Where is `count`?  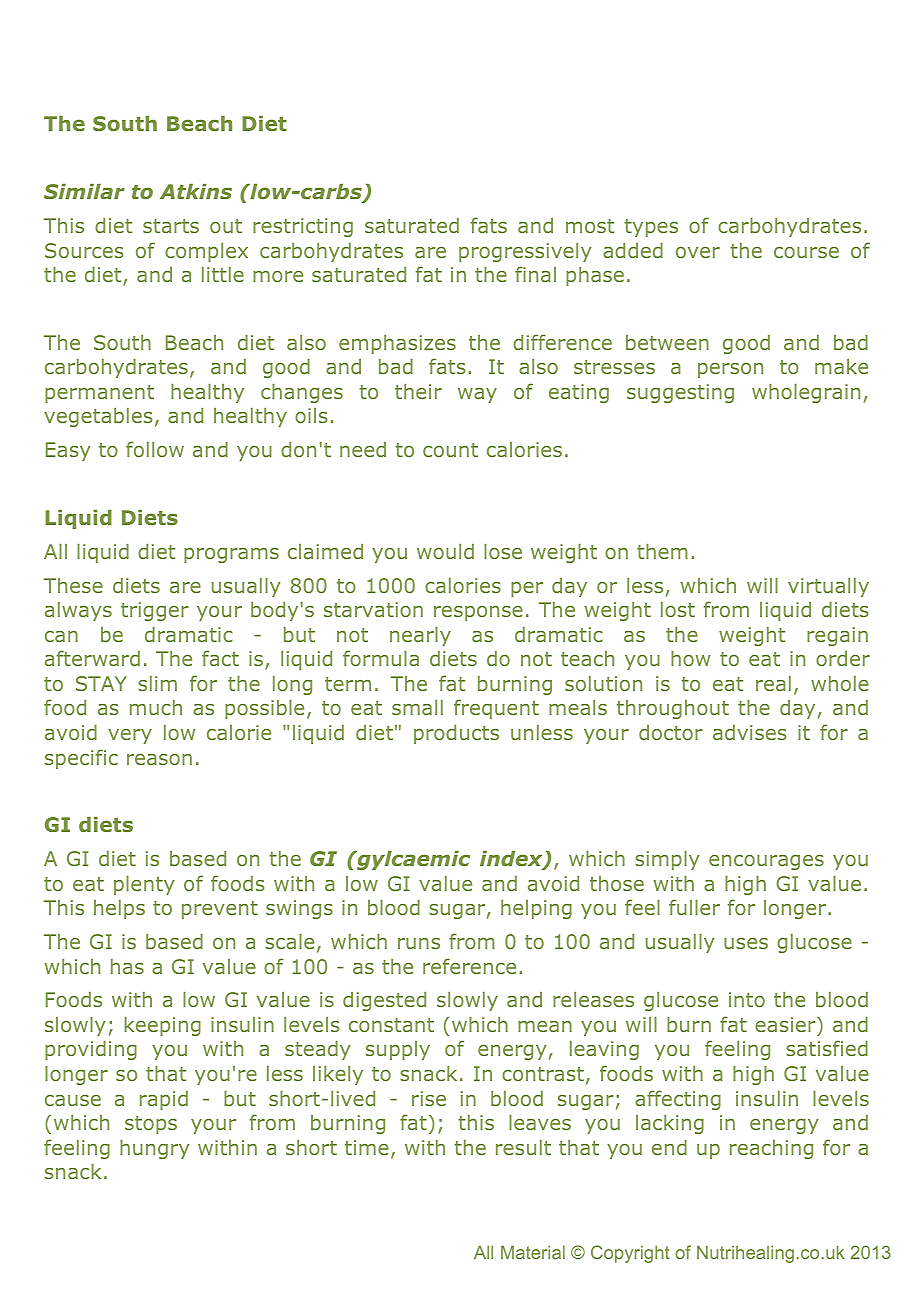
count is located at coordinates (450, 450).
